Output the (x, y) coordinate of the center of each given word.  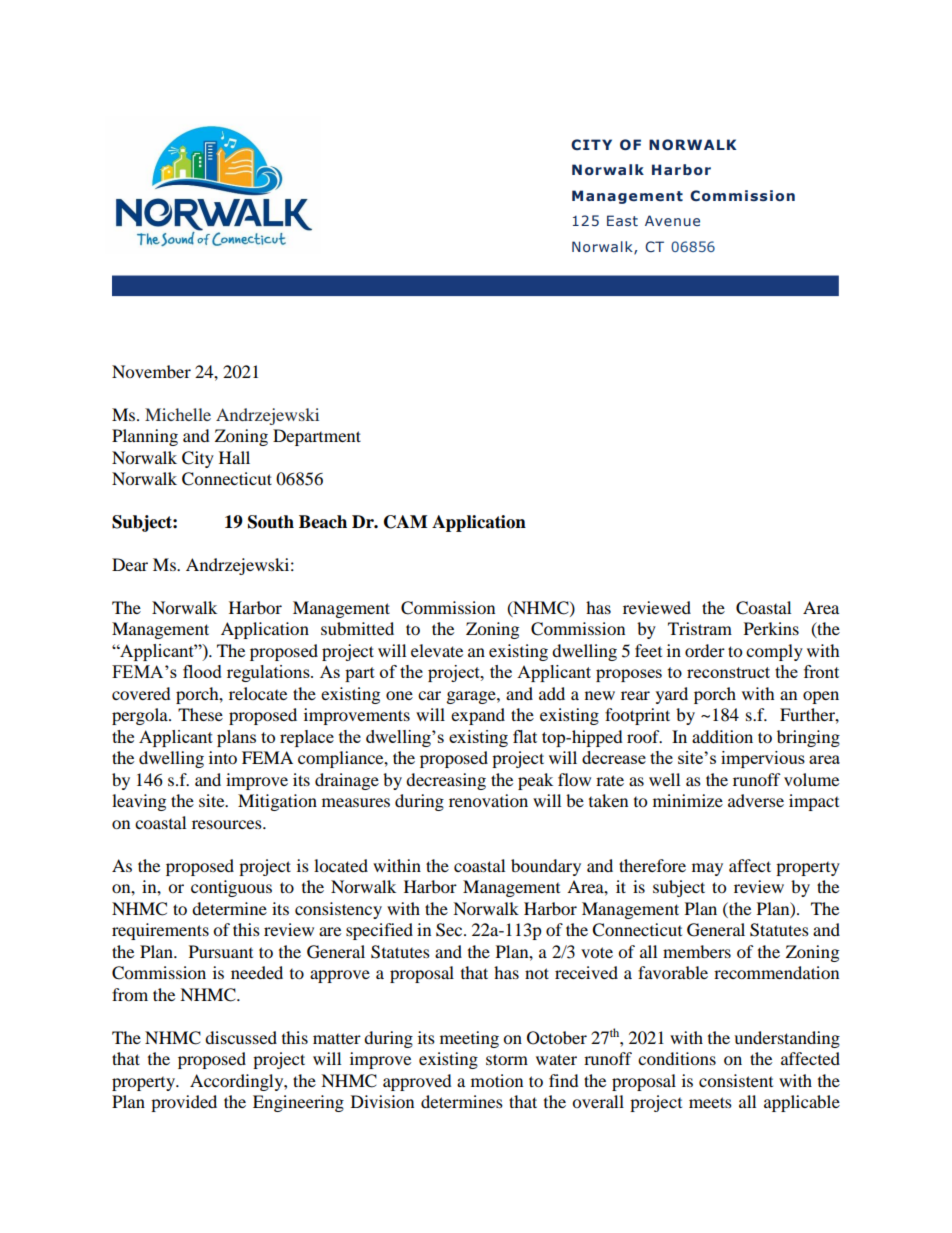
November (151, 371)
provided (184, 1103)
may (707, 869)
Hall (234, 457)
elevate (437, 650)
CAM (405, 522)
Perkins (771, 628)
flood (202, 671)
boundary (546, 867)
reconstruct (728, 672)
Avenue (672, 220)
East (622, 220)
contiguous (231, 888)
